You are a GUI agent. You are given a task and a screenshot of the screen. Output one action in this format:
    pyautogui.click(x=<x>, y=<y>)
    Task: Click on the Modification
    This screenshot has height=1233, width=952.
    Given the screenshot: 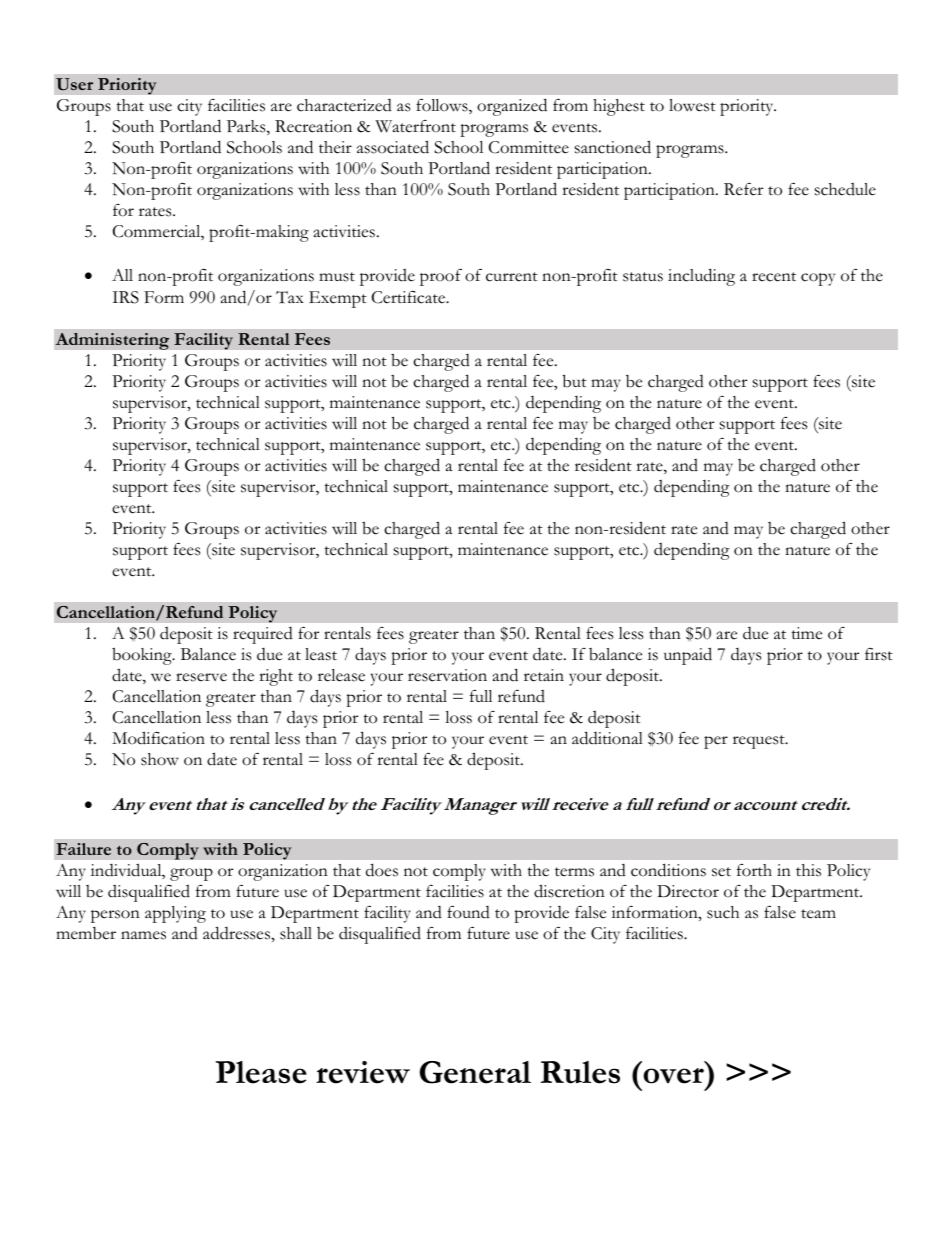 What is the action you would take?
    pyautogui.click(x=158, y=738)
